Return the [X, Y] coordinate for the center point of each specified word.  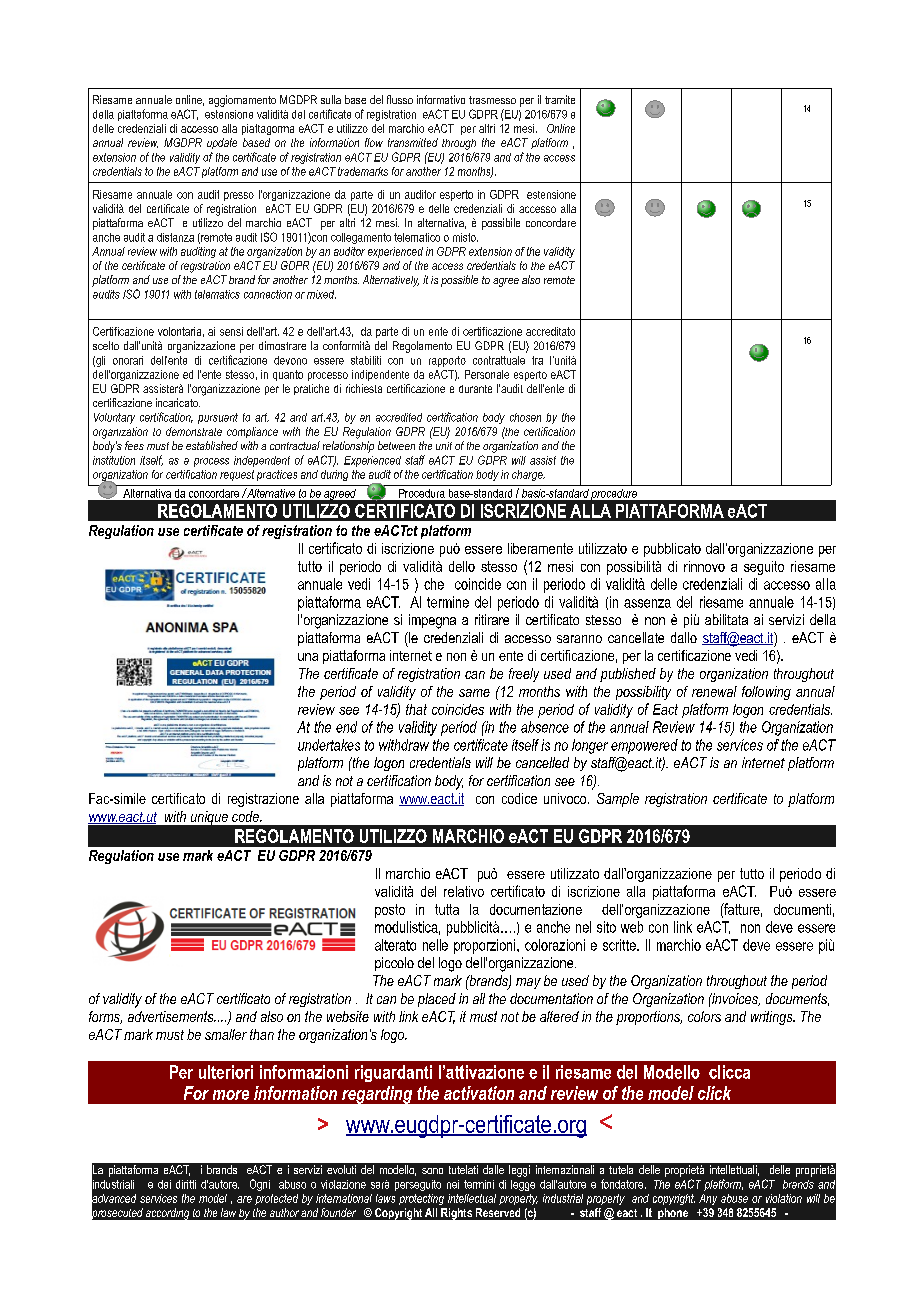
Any [708, 1199]
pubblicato [672, 550]
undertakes [329, 745]
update [222, 143]
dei [164, 1184]
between [396, 445]
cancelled [542, 762]
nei [453, 1184]
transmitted [413, 142]
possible [459, 281]
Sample [618, 800]
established [212, 445]
